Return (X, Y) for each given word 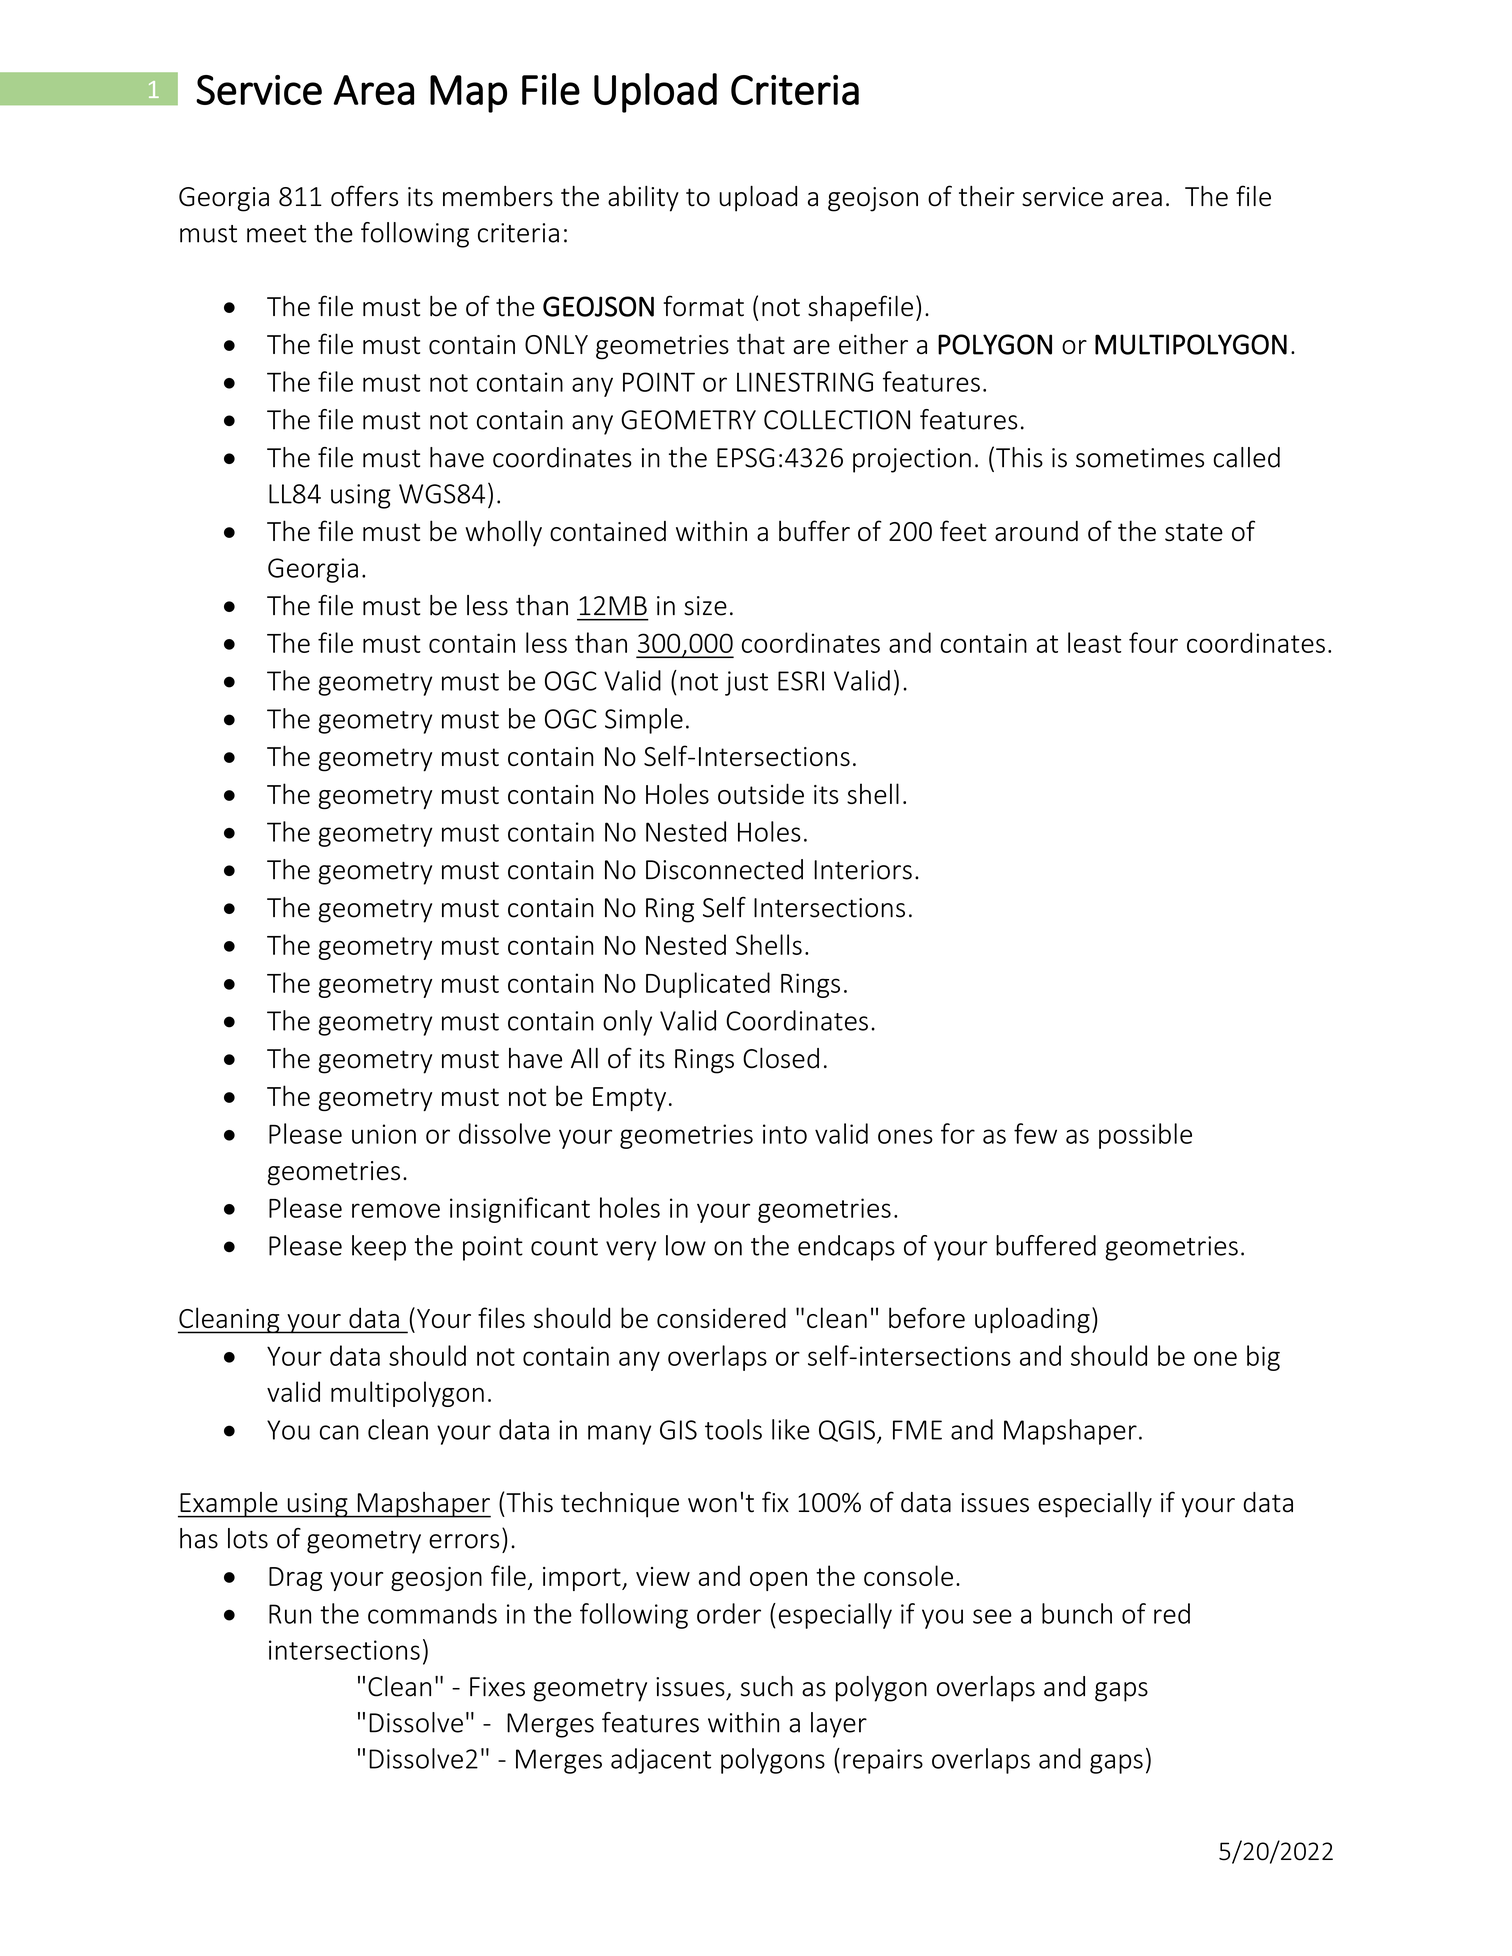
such (767, 1686)
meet (276, 234)
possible (1145, 1136)
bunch (1077, 1613)
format (703, 306)
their (987, 196)
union (384, 1134)
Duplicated (708, 985)
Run (290, 1614)
